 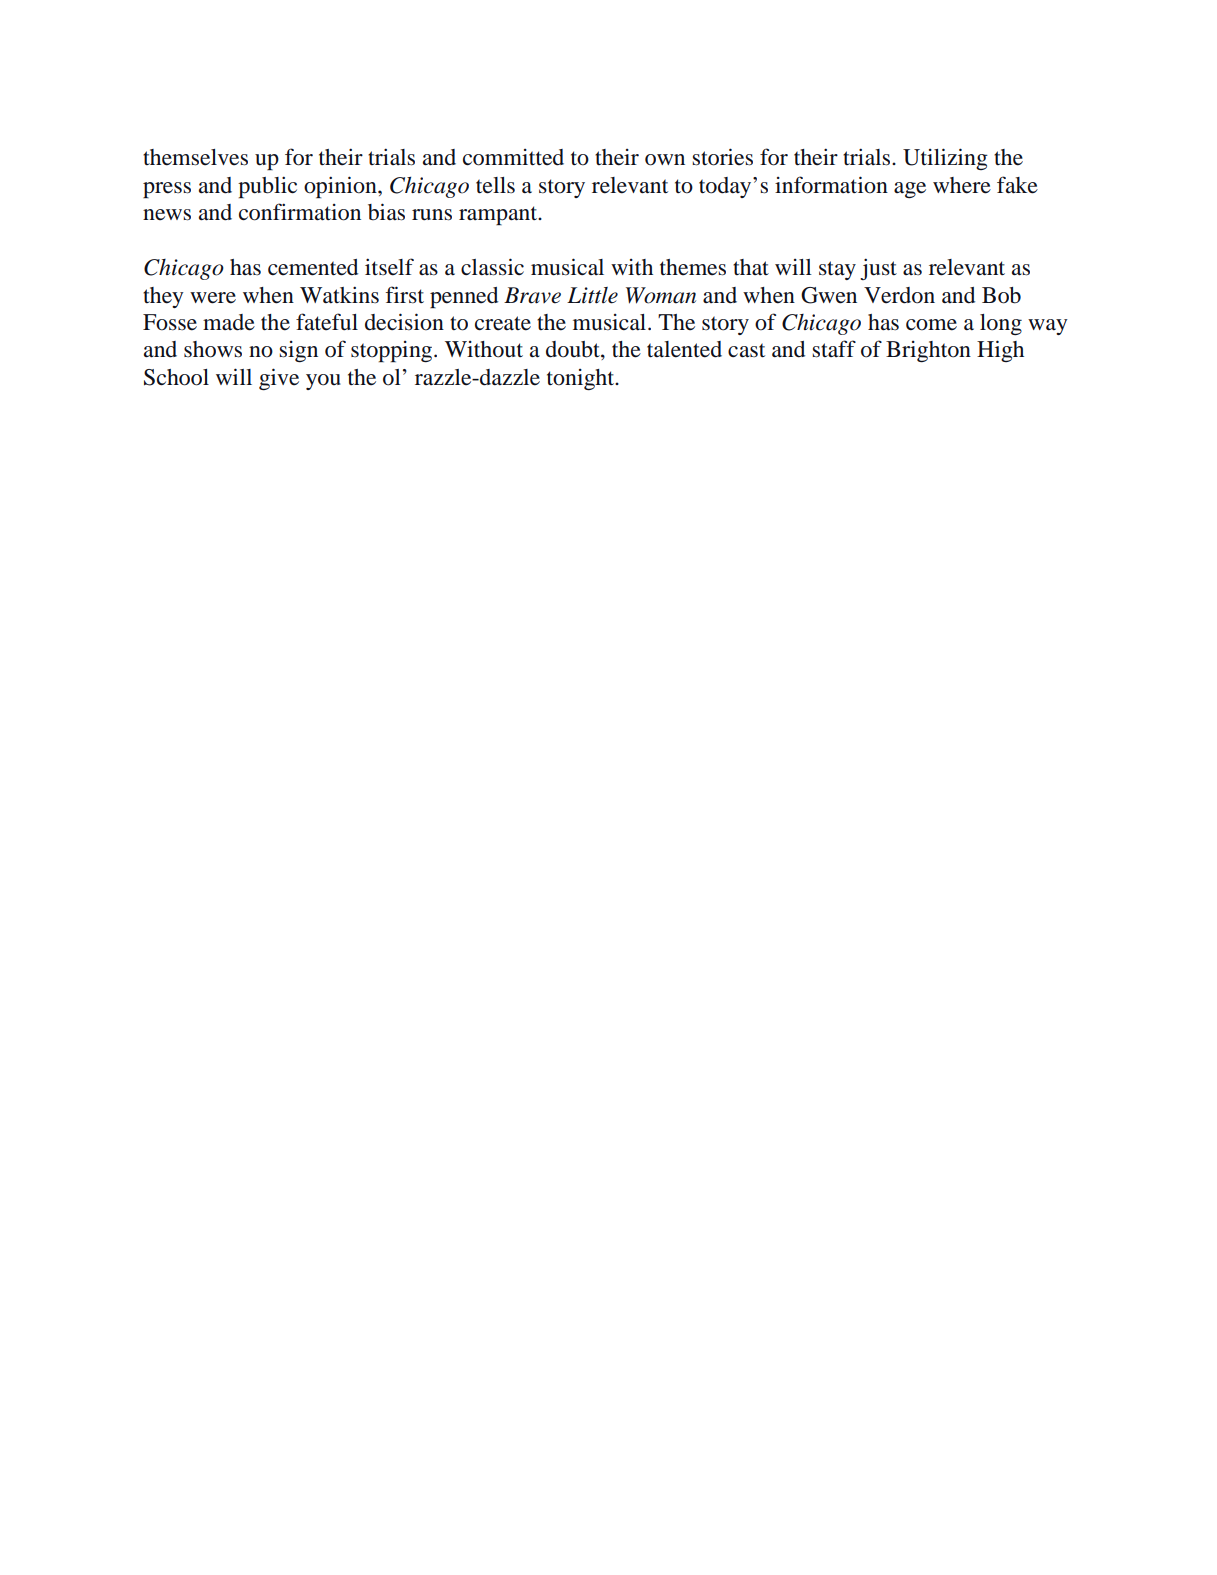 I want to click on themselves, so click(x=195, y=157).
